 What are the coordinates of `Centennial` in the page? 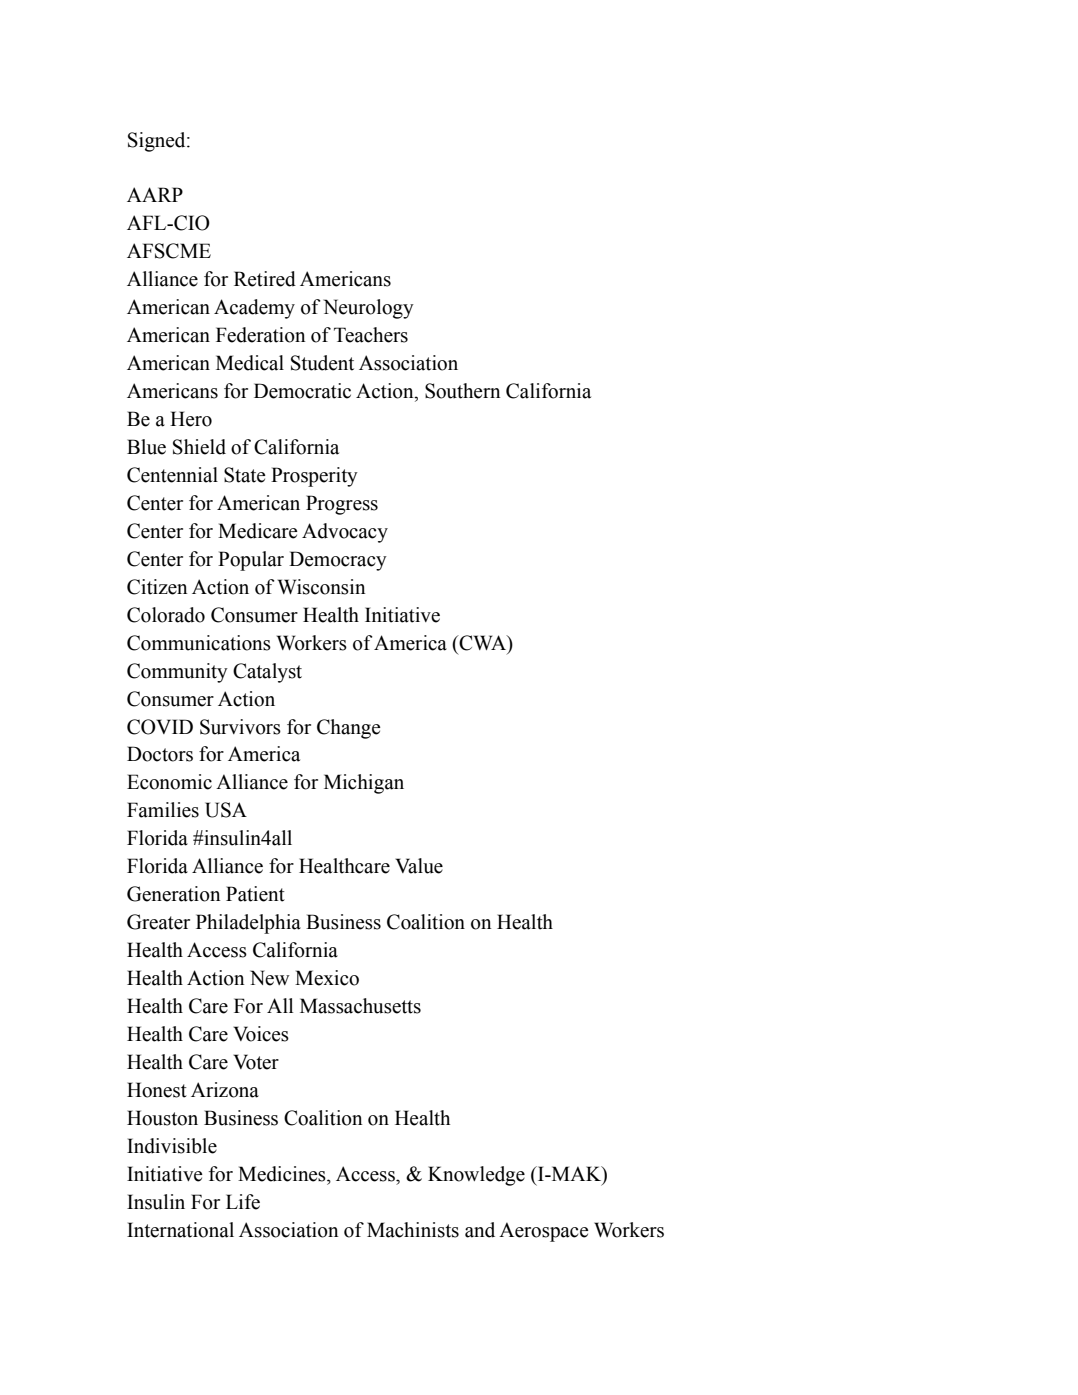 It's located at (172, 475).
